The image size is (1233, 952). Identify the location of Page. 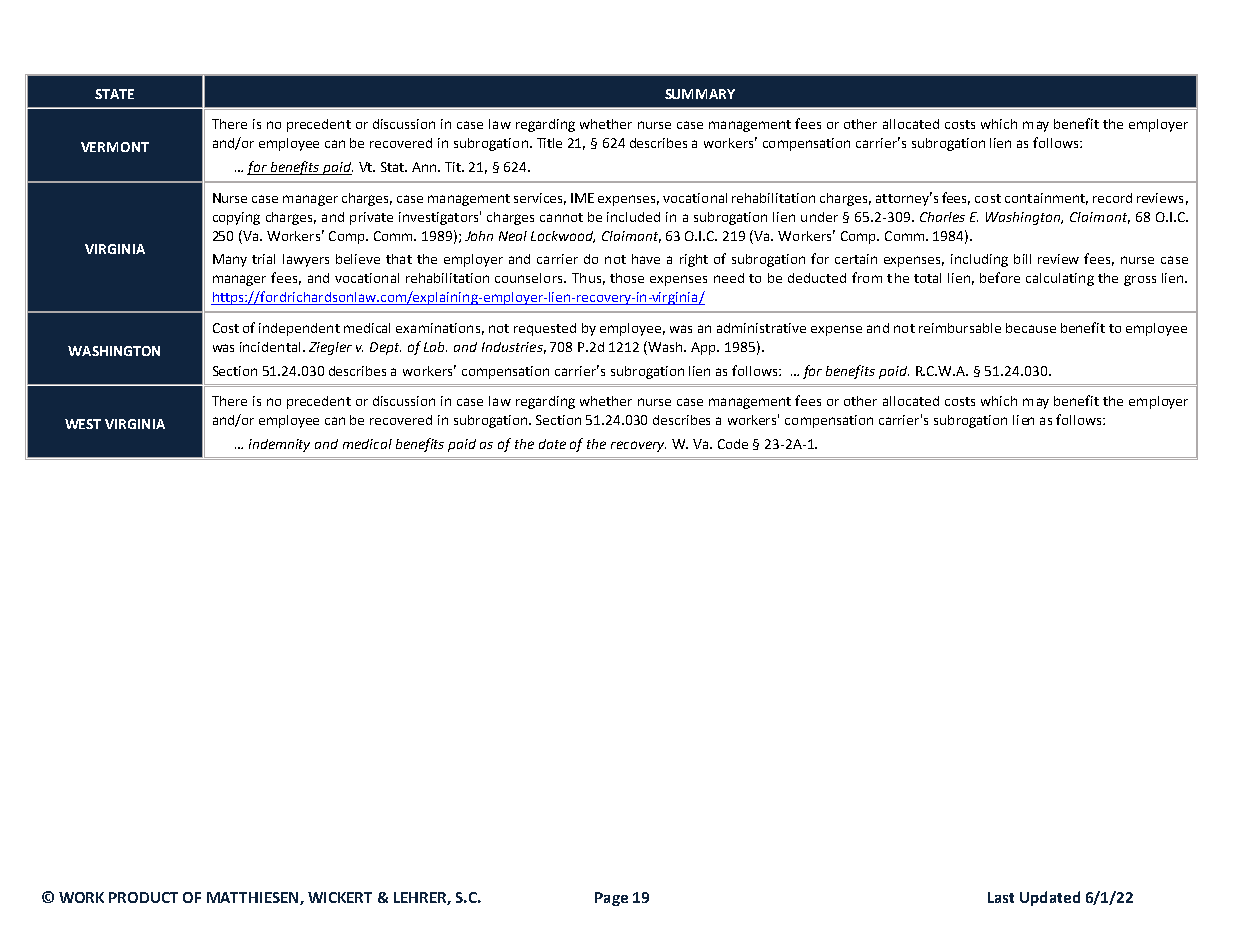
(611, 899).
